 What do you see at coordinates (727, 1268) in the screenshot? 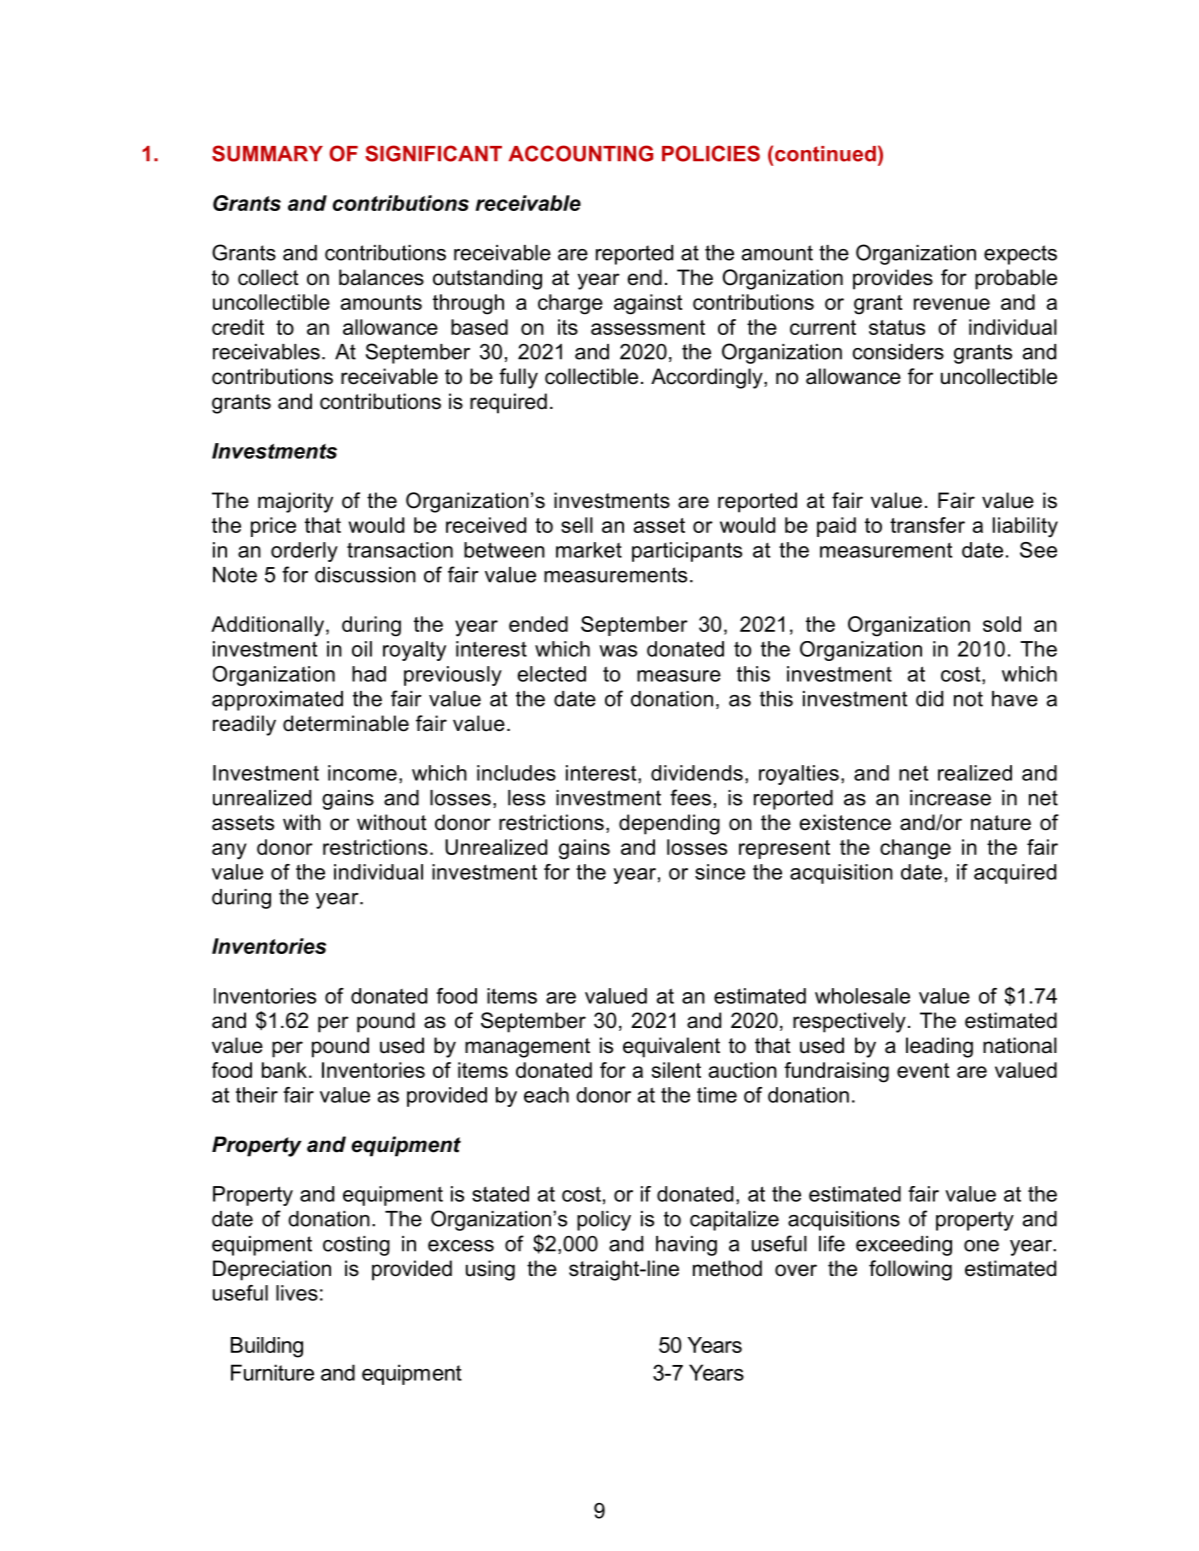
I see `method` at bounding box center [727, 1268].
